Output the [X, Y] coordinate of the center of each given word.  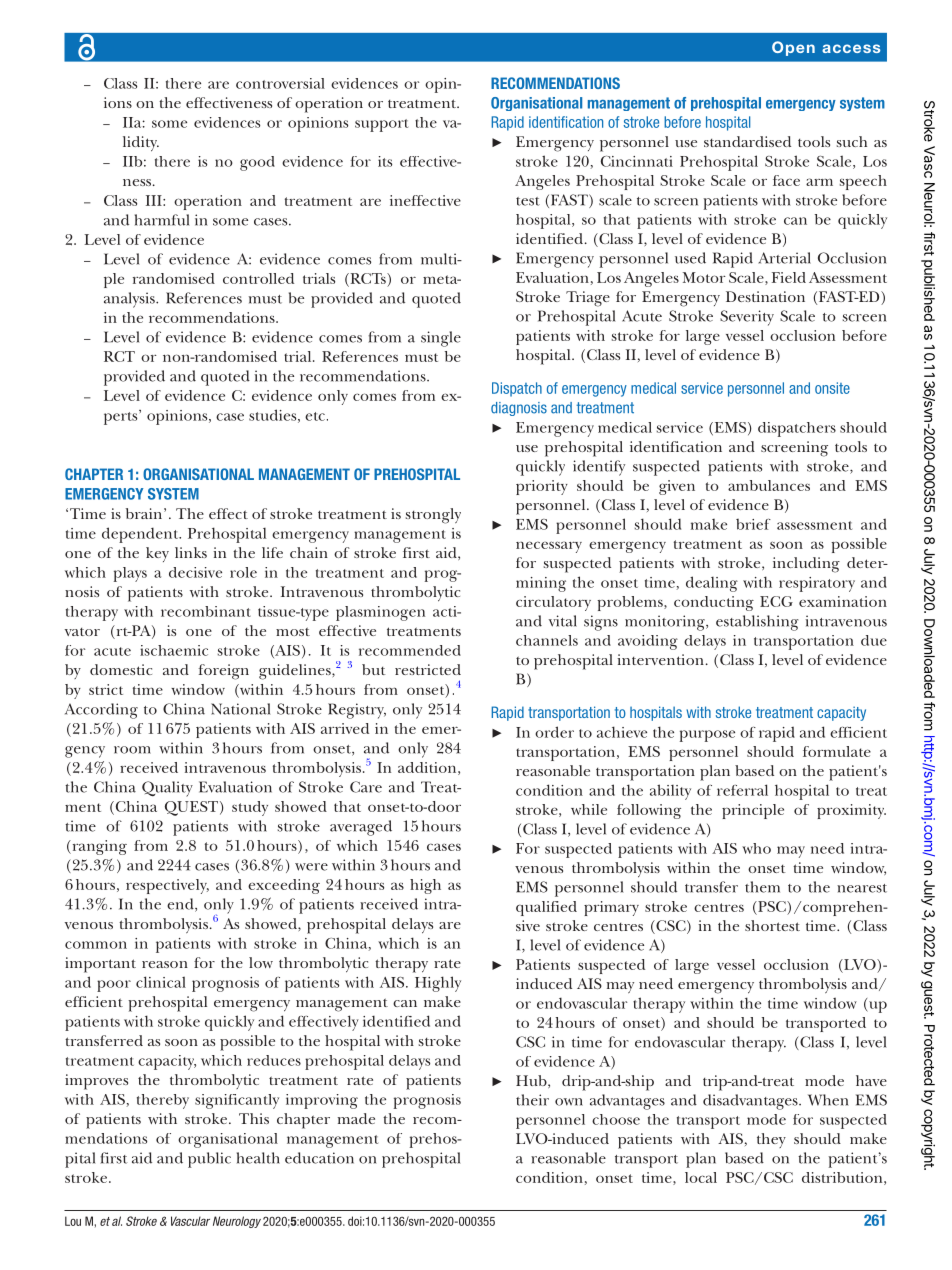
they [771, 1140]
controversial [280, 83]
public [209, 1160]
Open [793, 48]
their [532, 1100]
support [381, 125]
